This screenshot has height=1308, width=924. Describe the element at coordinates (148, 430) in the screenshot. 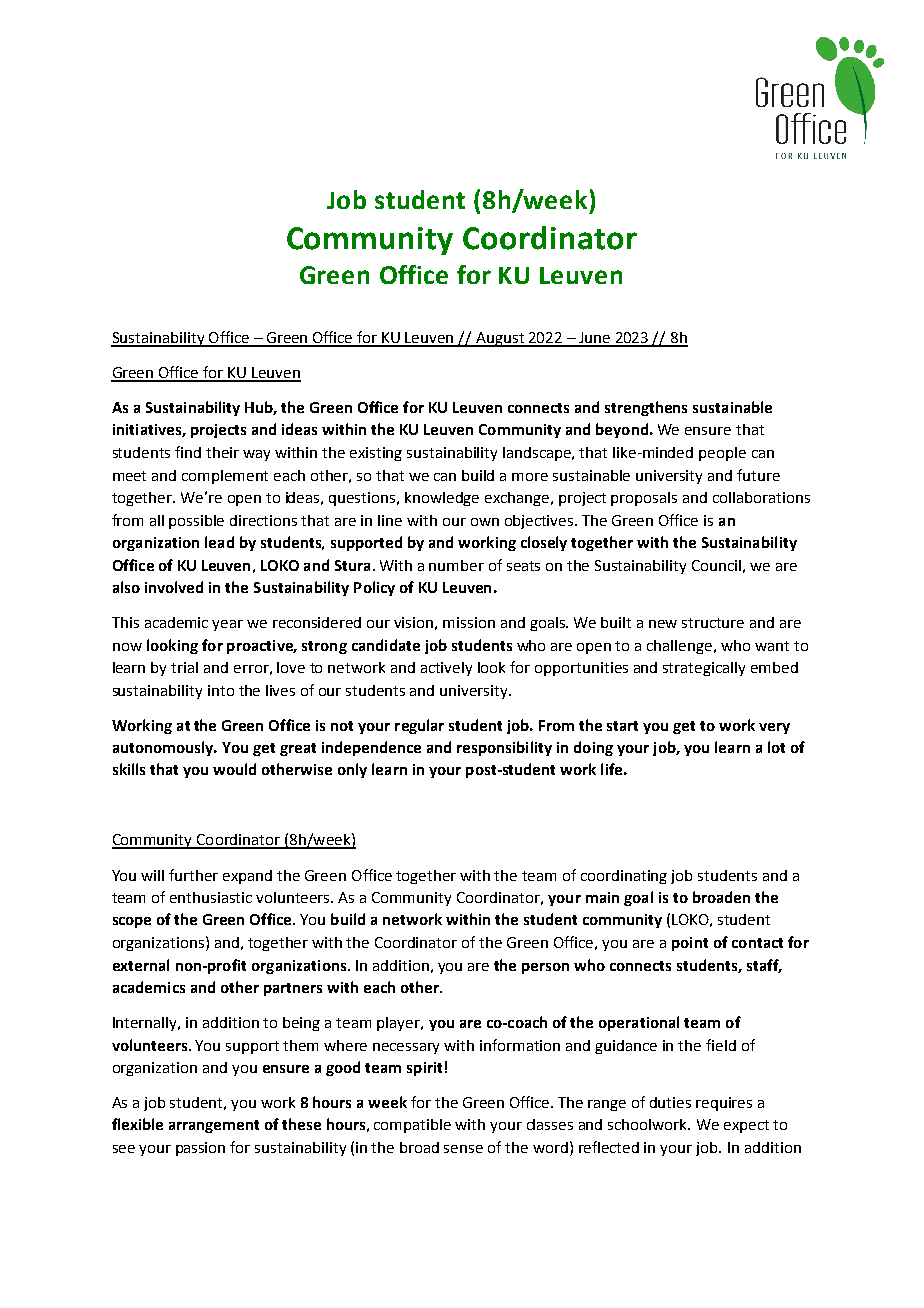

I see `initiatives` at that location.
